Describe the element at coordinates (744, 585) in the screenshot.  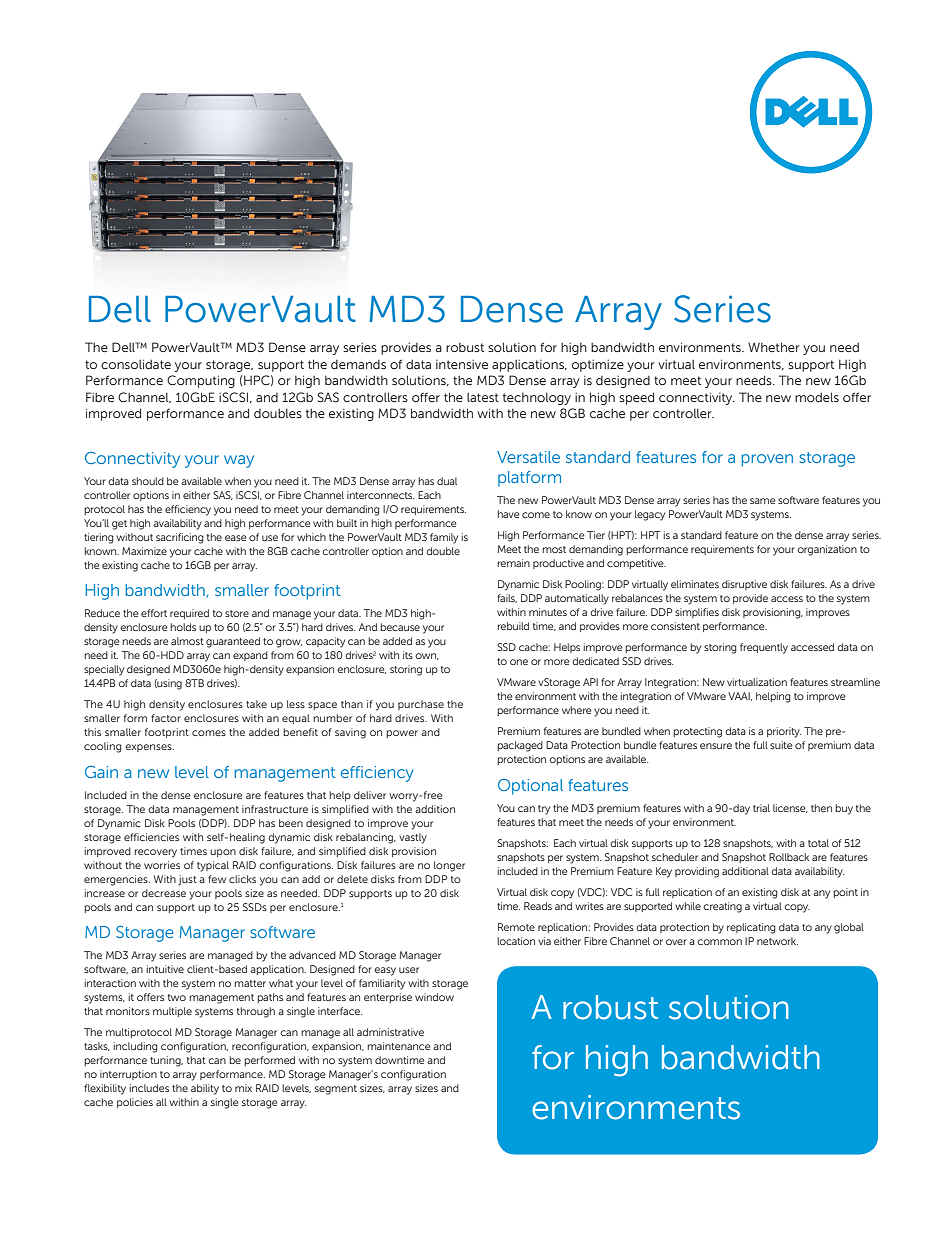
I see `disruptive` at that location.
